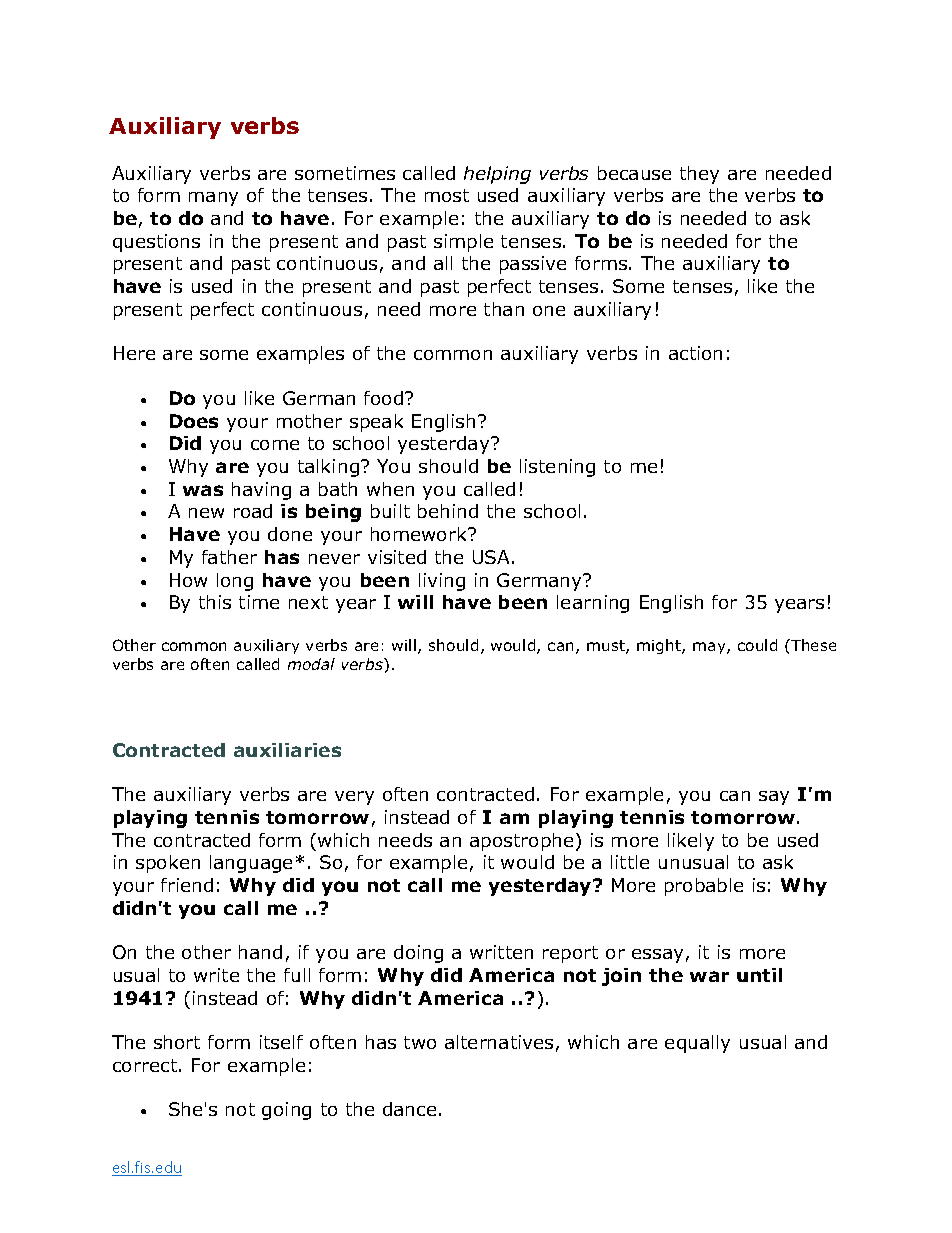 Image resolution: width=952 pixels, height=1233 pixels. Describe the element at coordinates (215, 602) in the image. I see `this` at that location.
